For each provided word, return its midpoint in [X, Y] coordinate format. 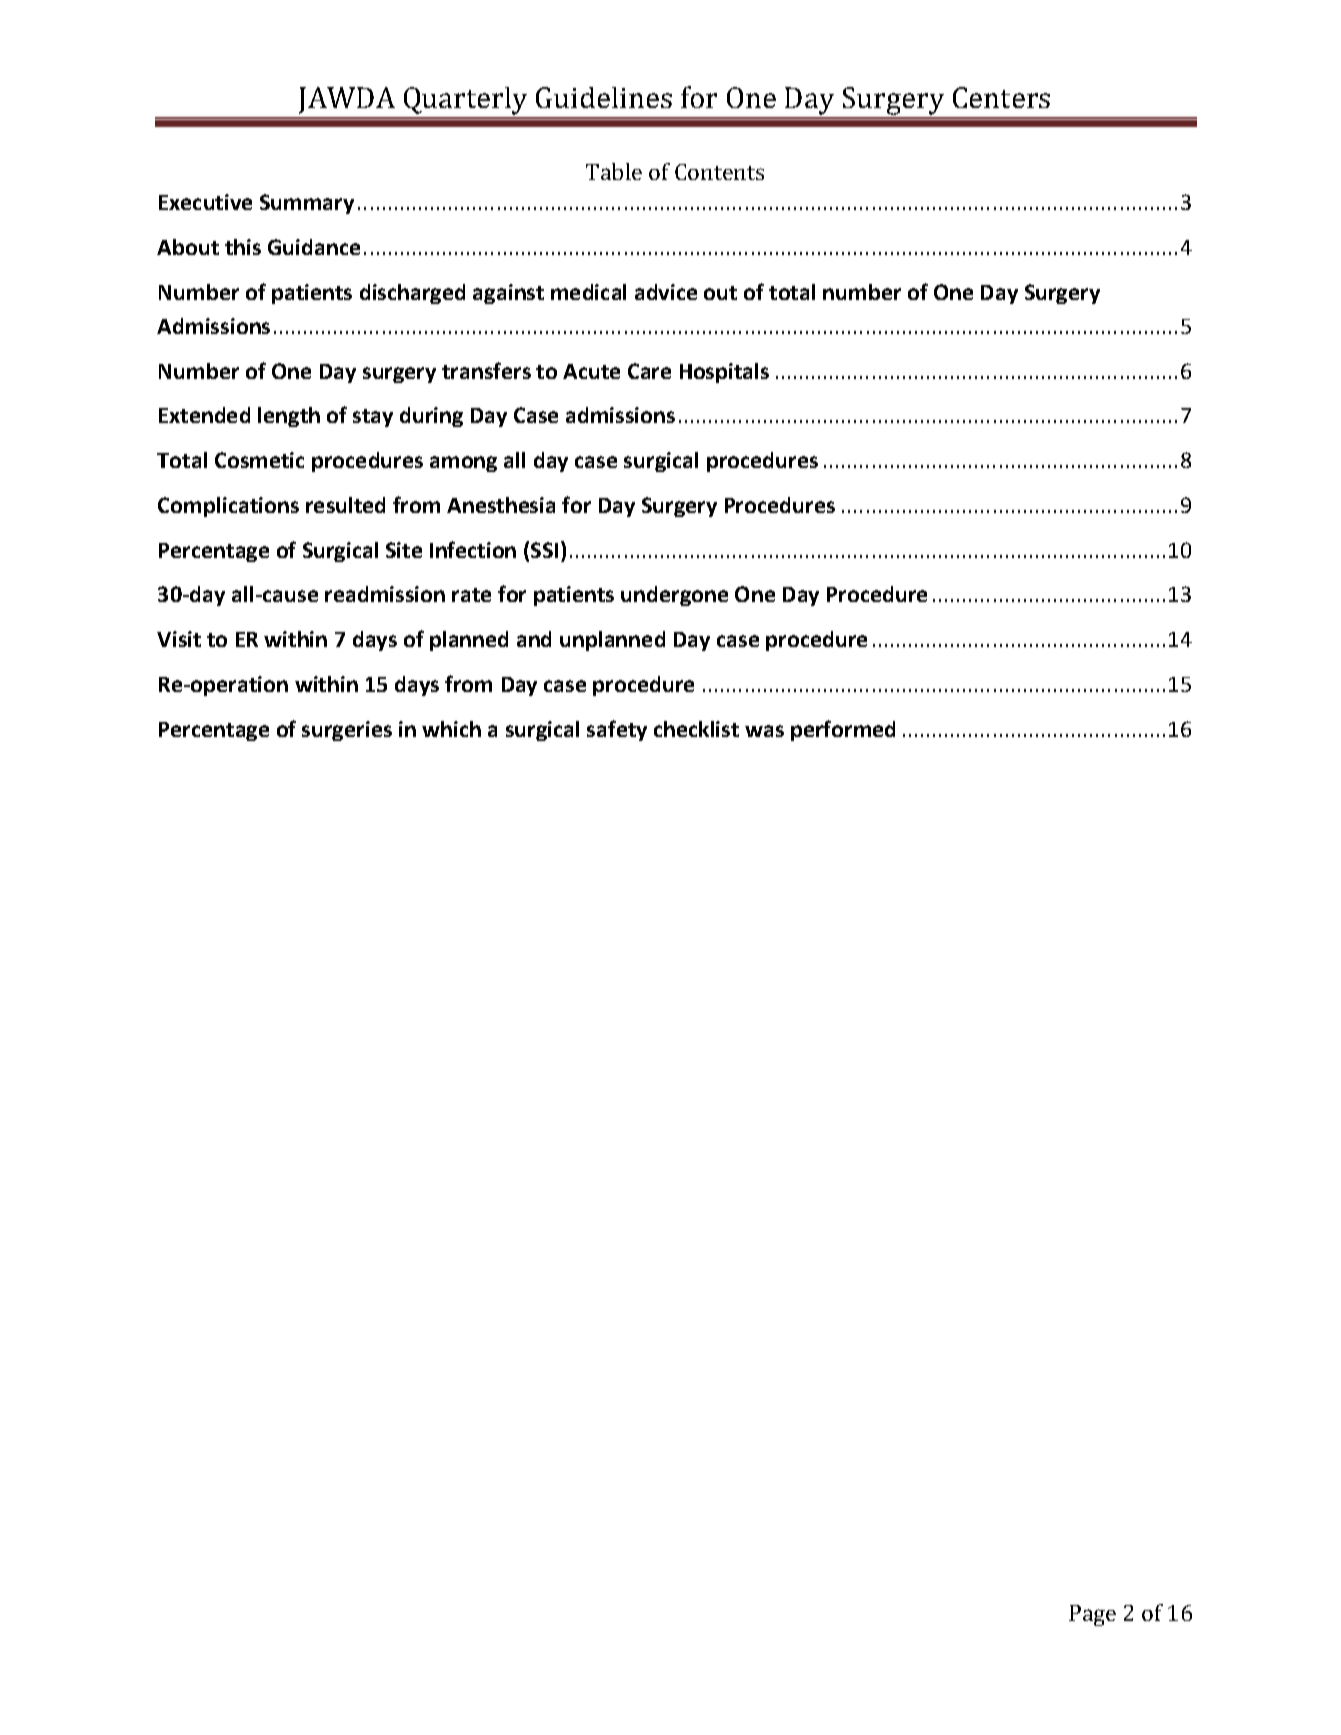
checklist [696, 729]
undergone [674, 596]
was [764, 731]
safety [617, 730]
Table [614, 171]
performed [843, 730]
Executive [205, 202]
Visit [179, 639]
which [451, 729]
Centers [1001, 97]
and [534, 639]
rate [471, 595]
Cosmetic [259, 460]
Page [1092, 1615]
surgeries [347, 731]
